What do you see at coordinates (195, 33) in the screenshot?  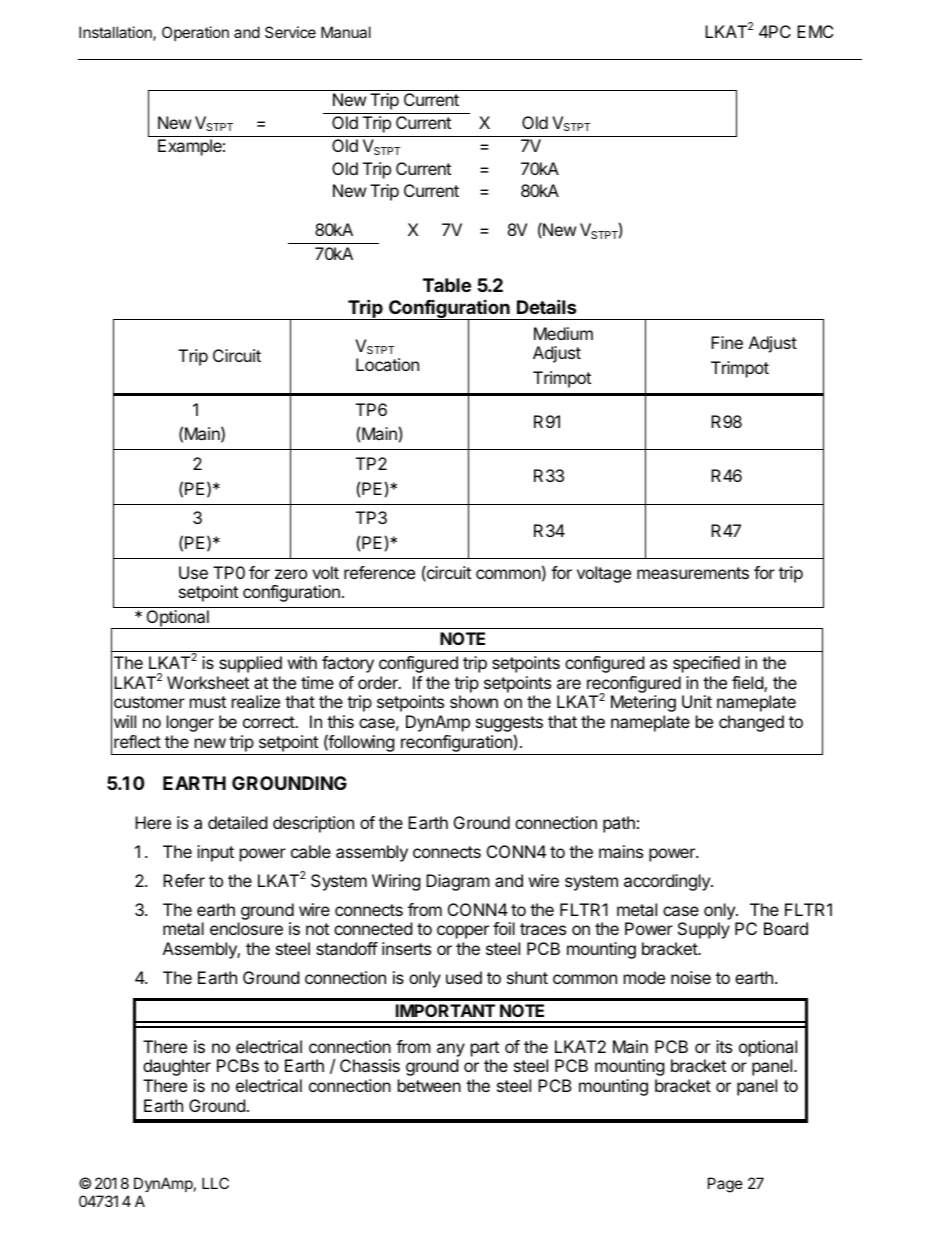 I see `Operation` at bounding box center [195, 33].
